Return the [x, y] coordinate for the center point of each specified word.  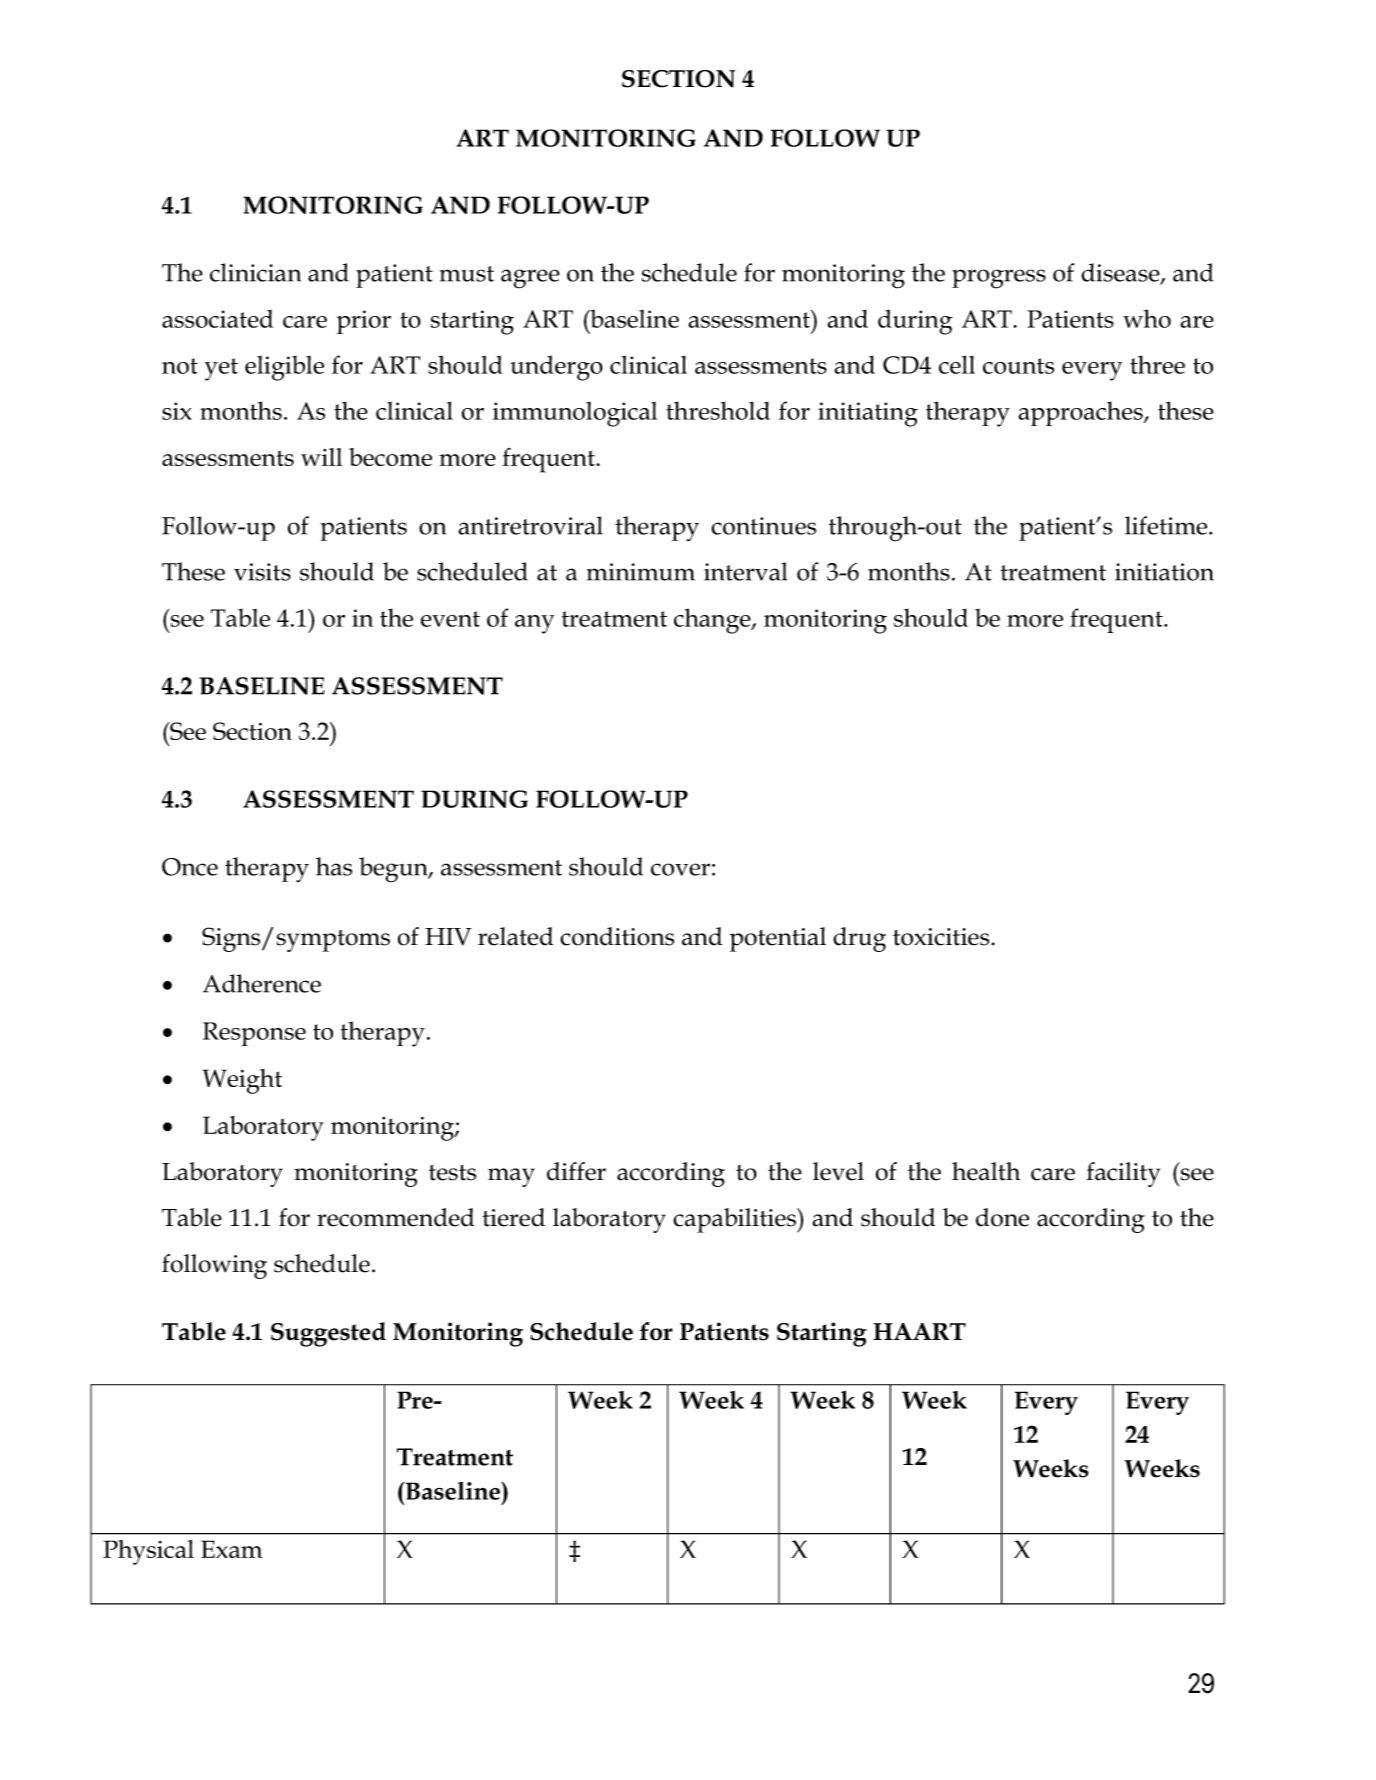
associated [217, 318]
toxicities [941, 937]
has [334, 866]
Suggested [328, 1334]
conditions [617, 936]
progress [999, 279]
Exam [232, 1549]
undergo [556, 368]
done [1002, 1217]
